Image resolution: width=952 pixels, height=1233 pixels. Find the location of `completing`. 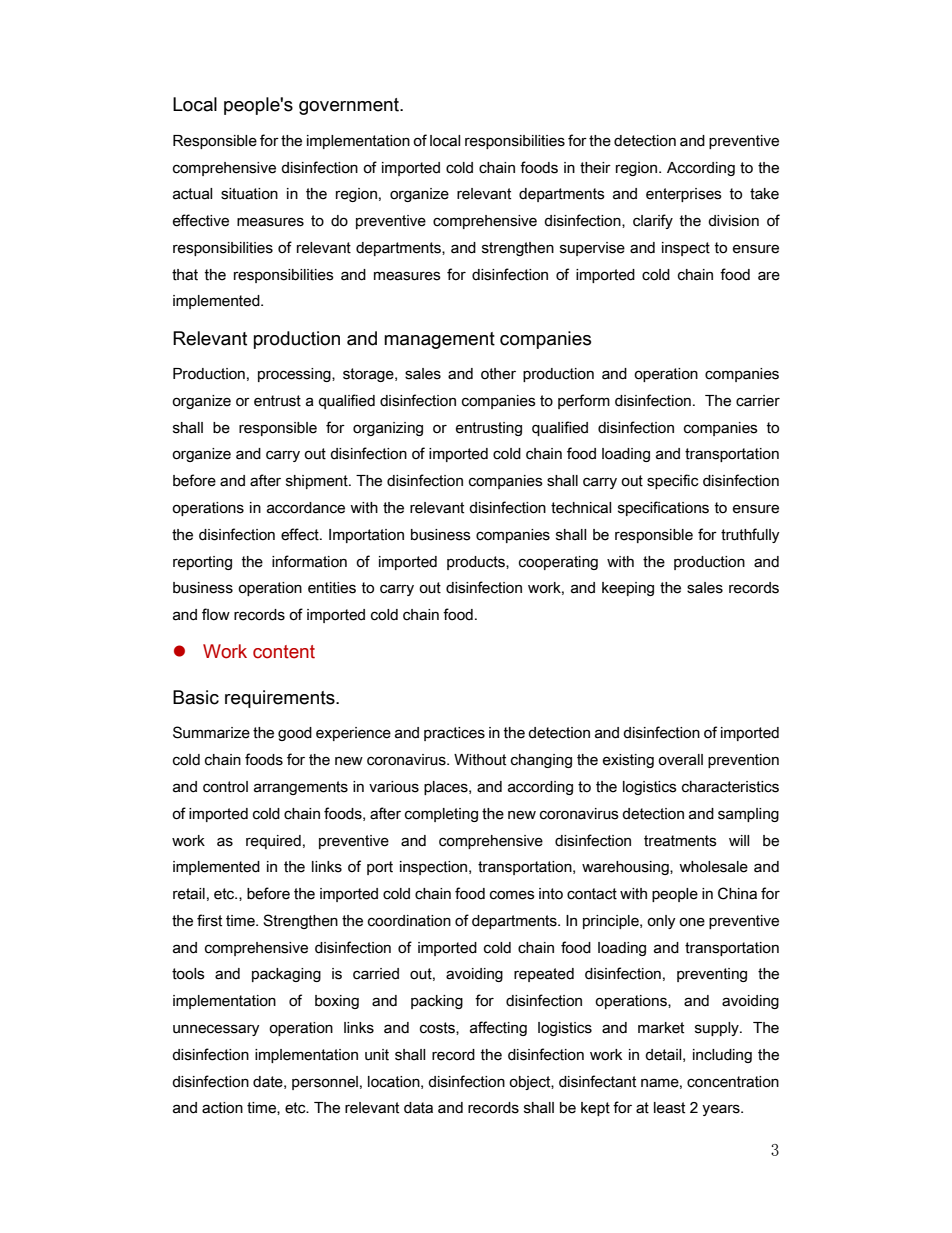

completing is located at coordinates (441, 815).
